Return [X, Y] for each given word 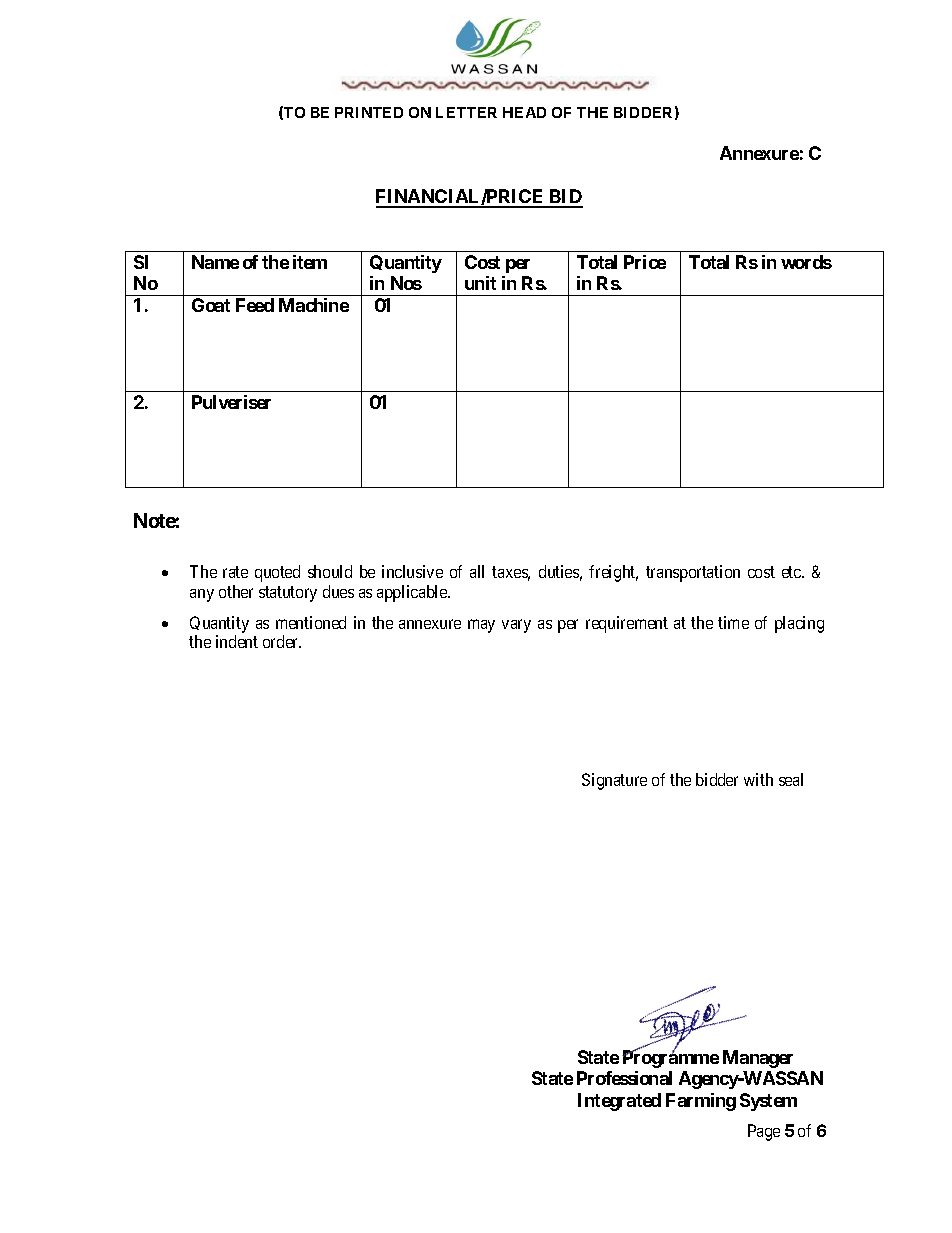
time [733, 622]
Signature [614, 781]
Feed [255, 305]
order [282, 641]
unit [480, 283]
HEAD [524, 112]
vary [516, 626]
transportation [693, 573]
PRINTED [369, 112]
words [806, 262]
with [758, 779]
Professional [624, 1078]
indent [237, 641]
